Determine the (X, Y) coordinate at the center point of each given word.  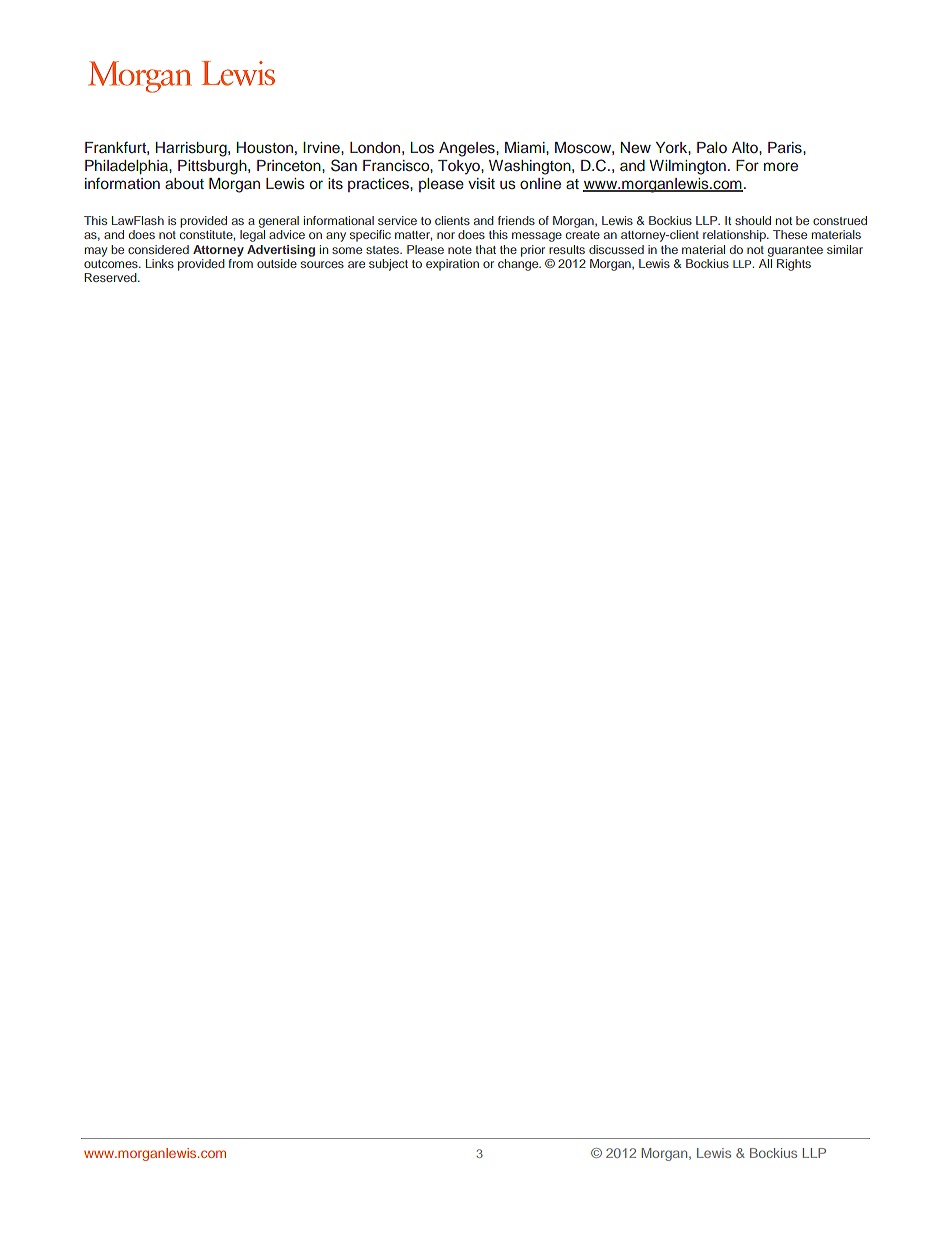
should (753, 220)
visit (481, 184)
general (279, 223)
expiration (452, 265)
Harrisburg (192, 149)
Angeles (468, 149)
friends (516, 220)
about (184, 183)
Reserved (111, 277)
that (485, 249)
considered (158, 249)
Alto (746, 147)
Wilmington (687, 167)
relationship (735, 236)
